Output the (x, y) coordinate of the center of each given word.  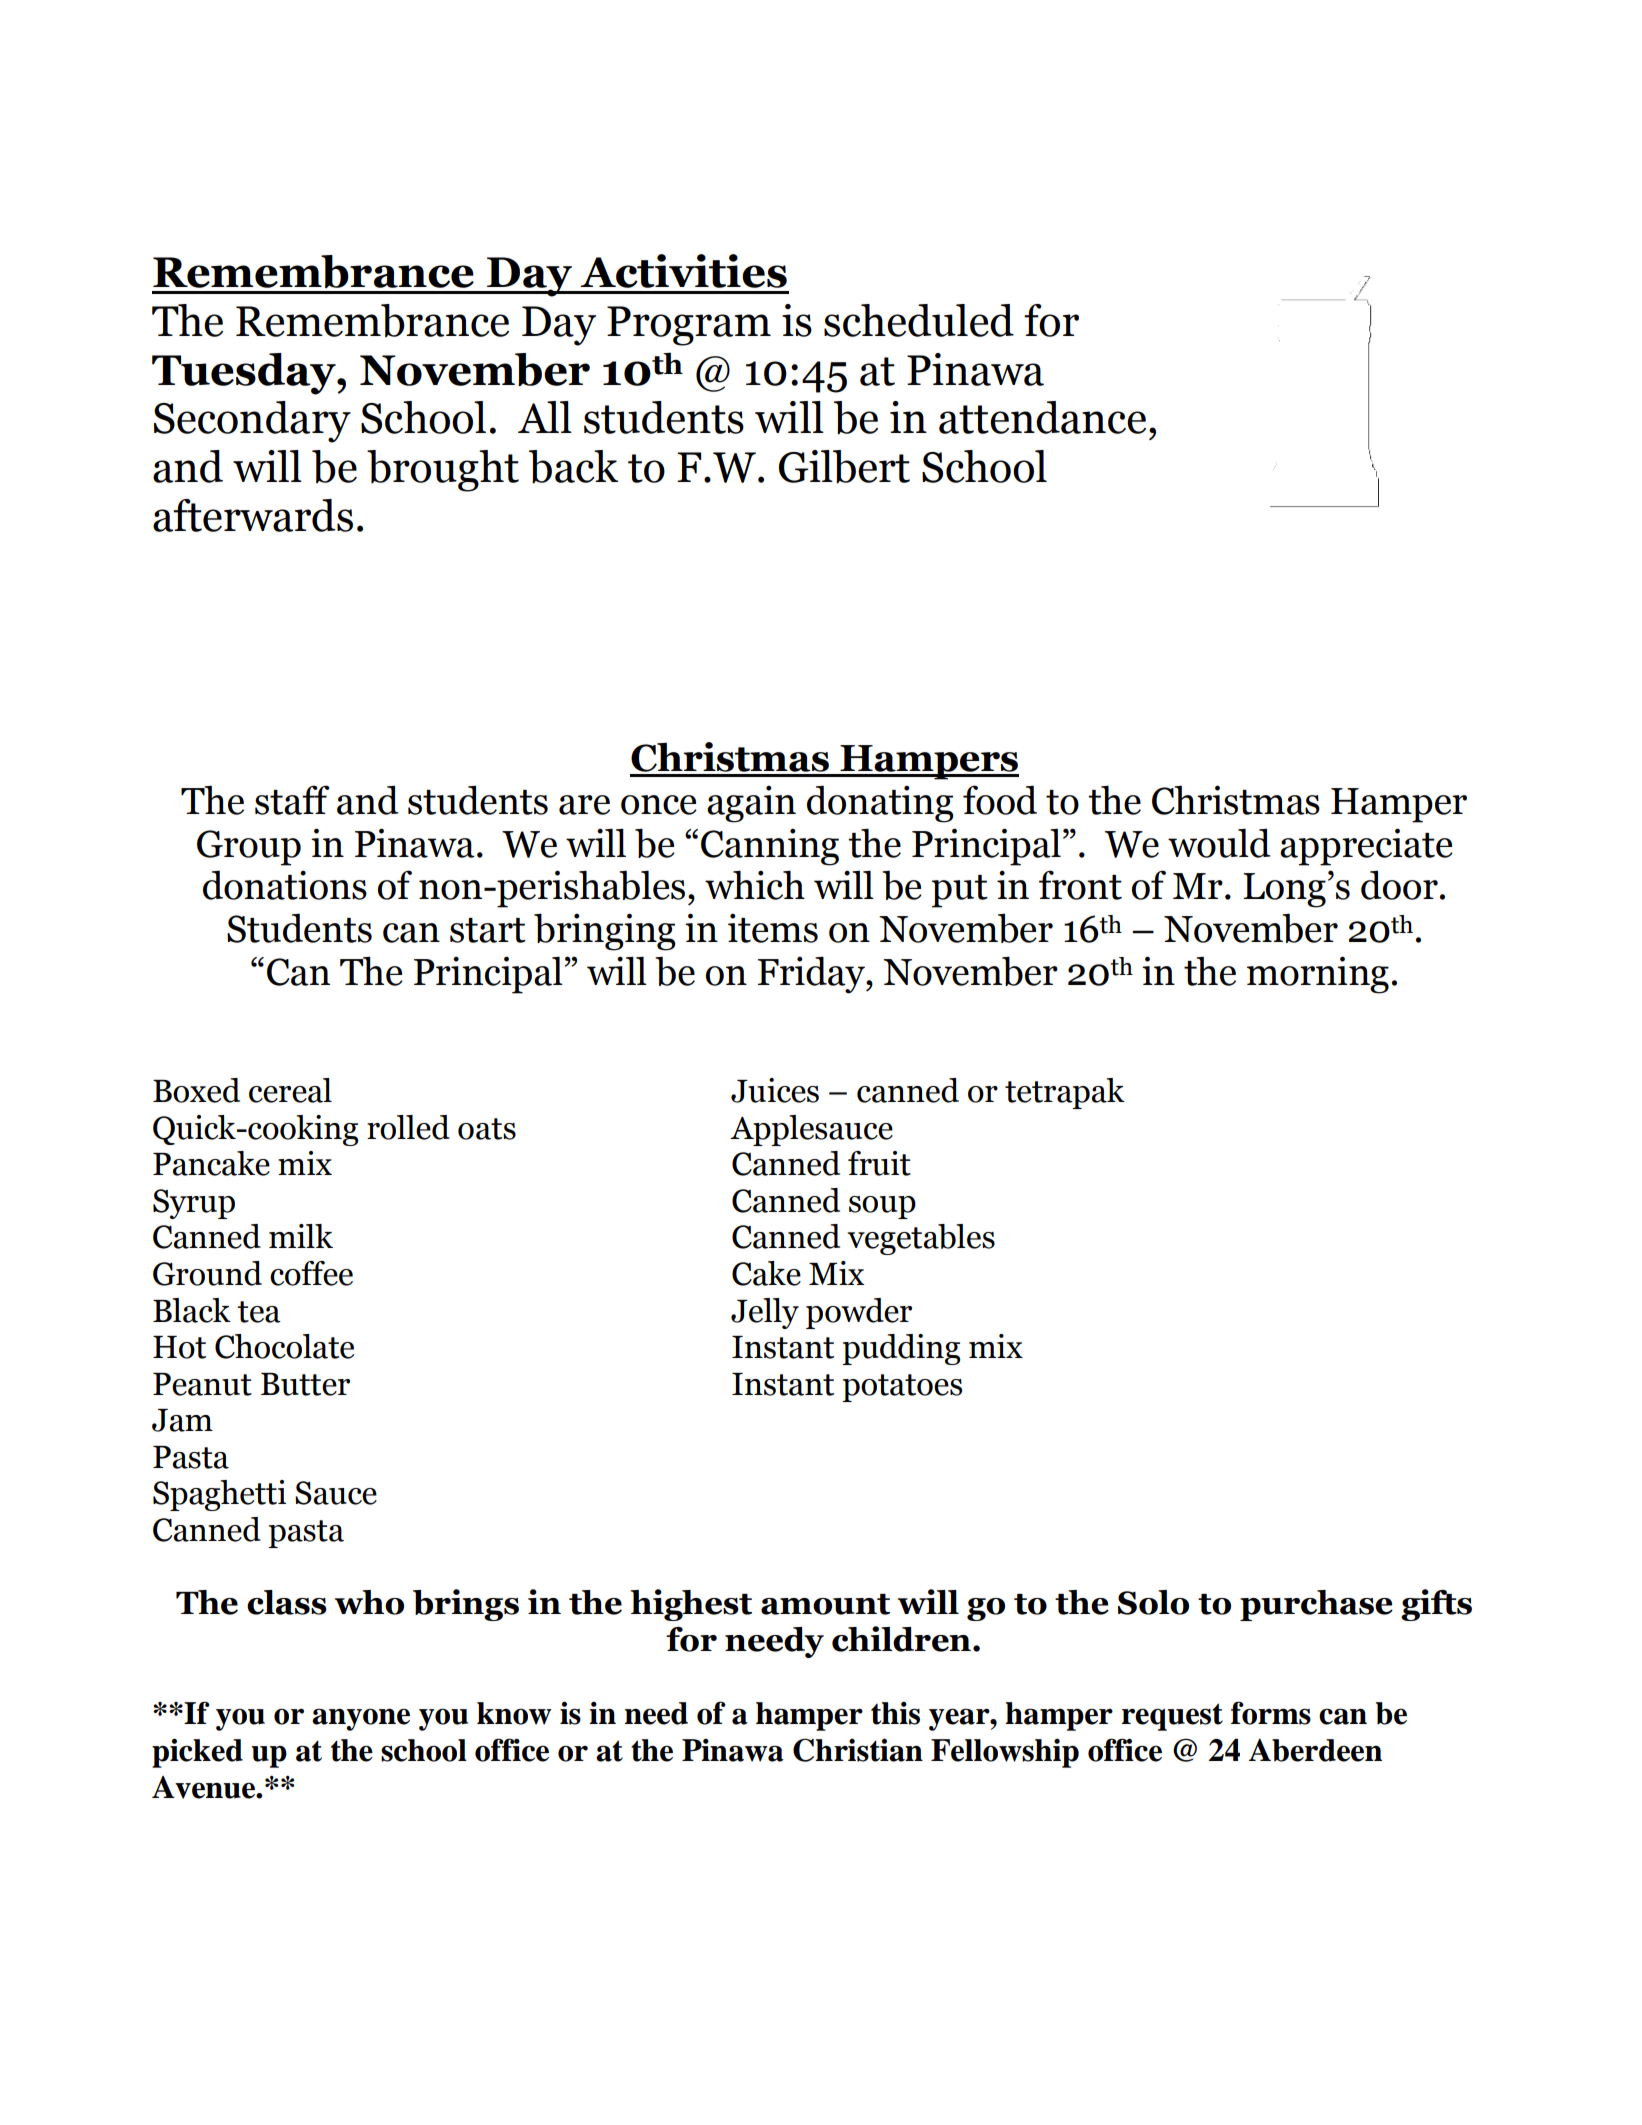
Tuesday (245, 374)
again (751, 804)
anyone (361, 1719)
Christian (858, 1750)
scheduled (919, 320)
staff (292, 800)
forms (1271, 1713)
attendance (1042, 417)
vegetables (921, 1239)
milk (301, 1236)
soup (882, 1207)
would (1219, 843)
